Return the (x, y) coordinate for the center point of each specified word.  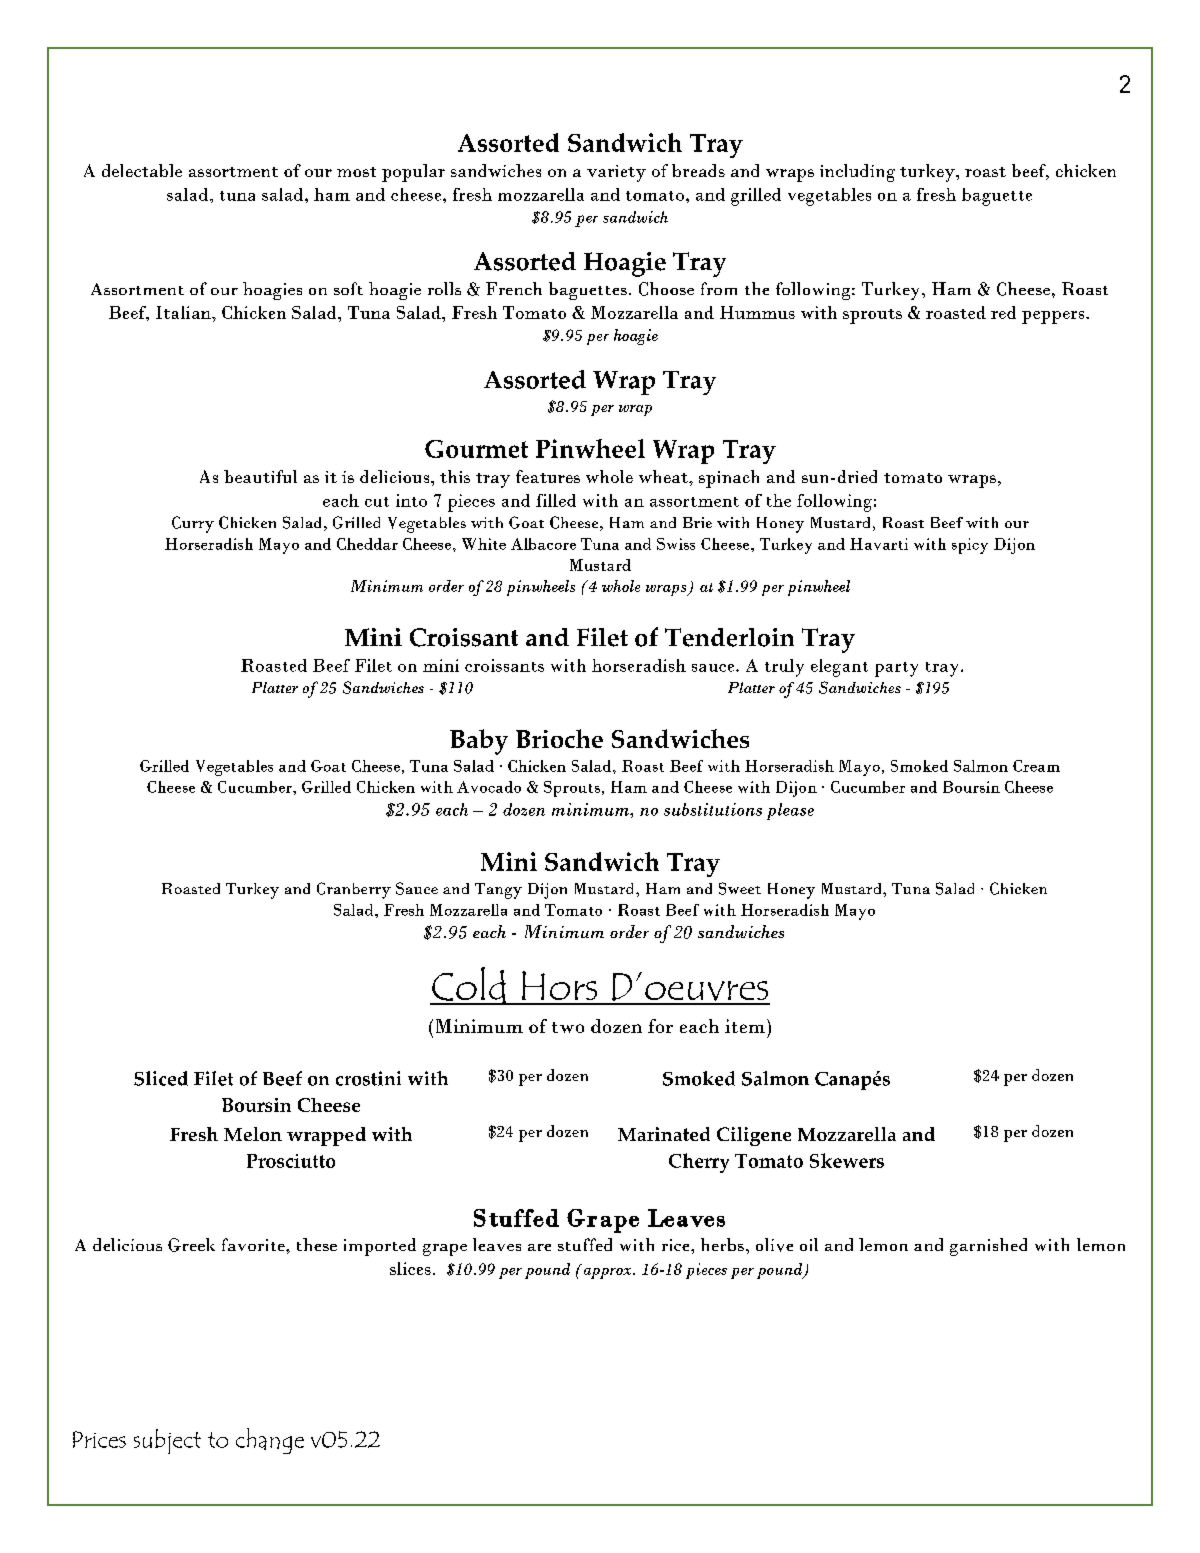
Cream (1036, 766)
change (270, 1441)
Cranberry (354, 890)
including (857, 173)
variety (616, 173)
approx (609, 1273)
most (356, 172)
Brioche (559, 738)
